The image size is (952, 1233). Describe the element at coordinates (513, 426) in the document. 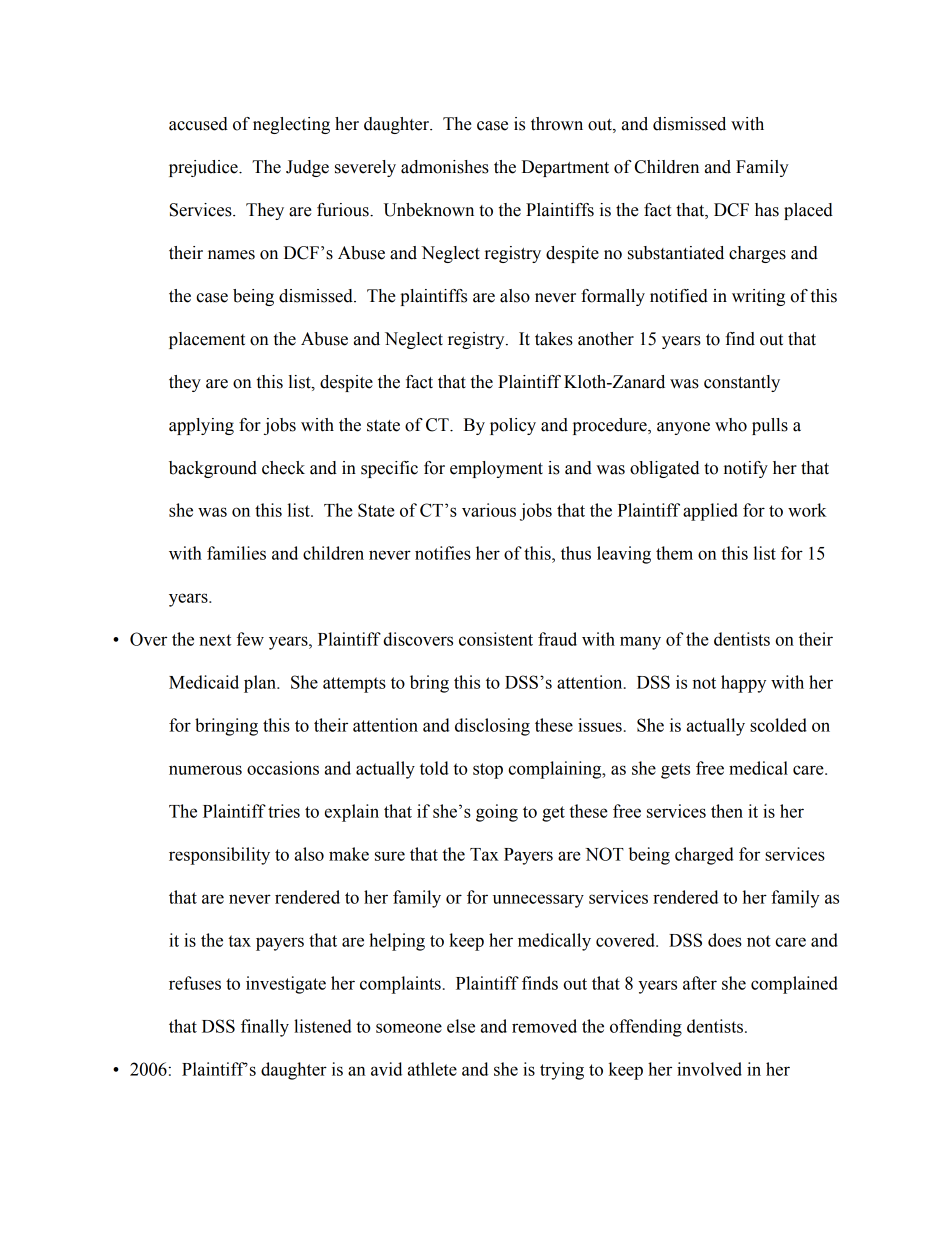

I see `policy` at that location.
